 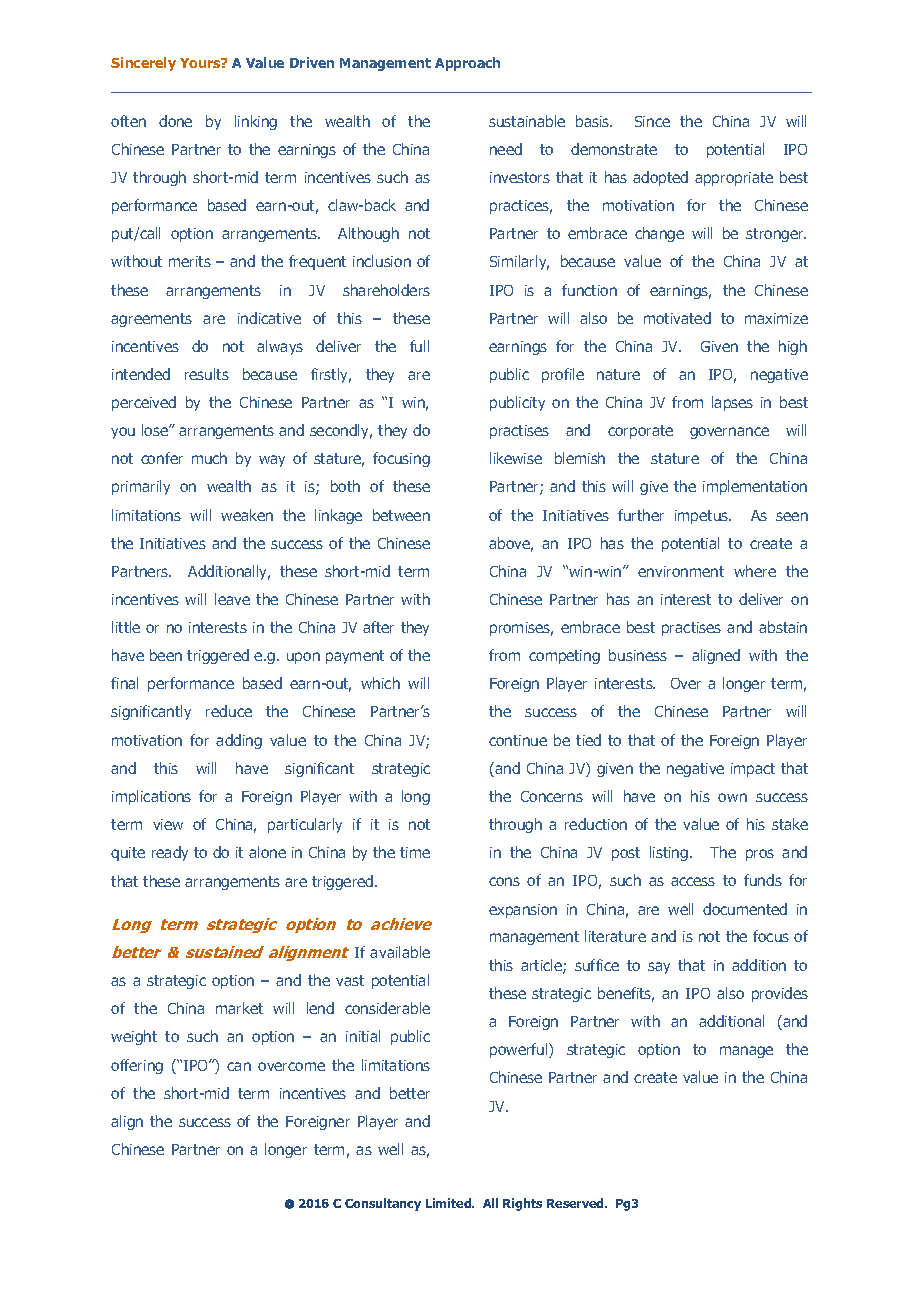 What do you see at coordinates (168, 824) in the page?
I see `view` at bounding box center [168, 824].
